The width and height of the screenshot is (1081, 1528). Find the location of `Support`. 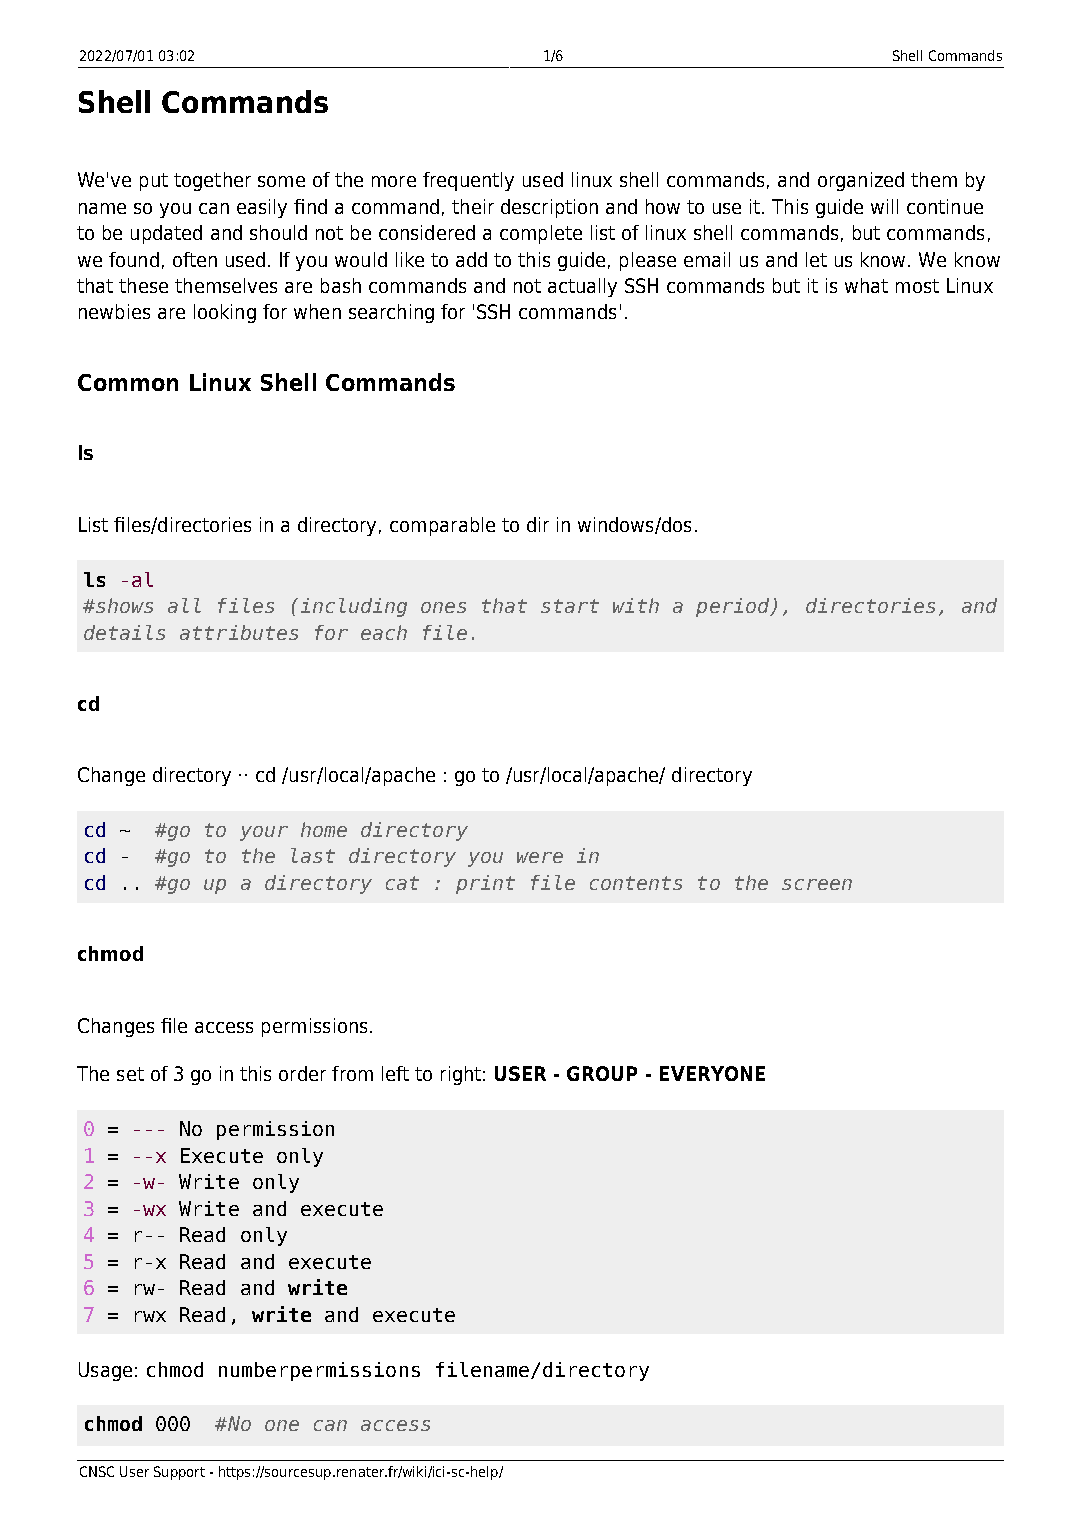

Support is located at coordinates (179, 1473).
